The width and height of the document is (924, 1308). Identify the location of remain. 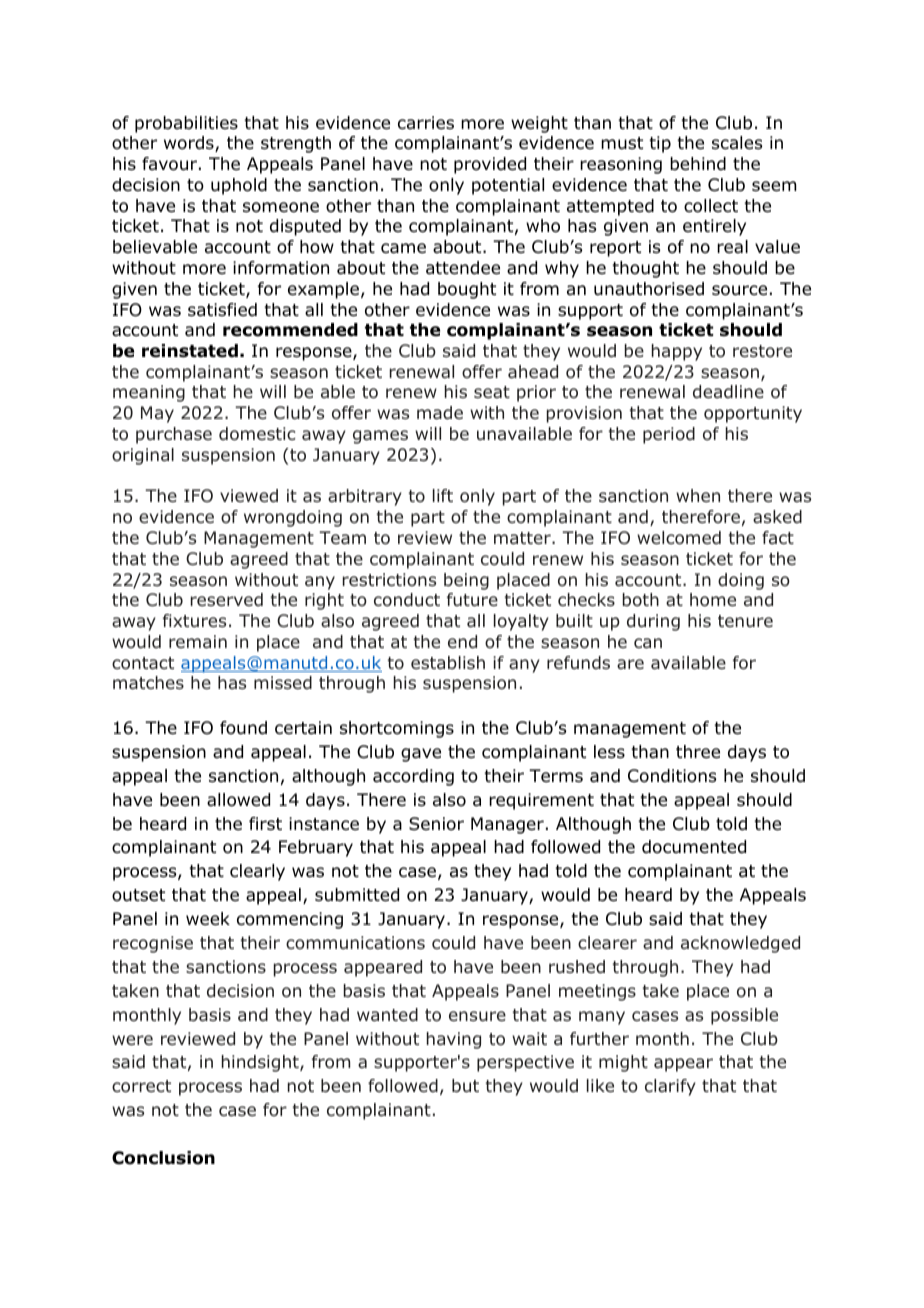
(198, 641).
